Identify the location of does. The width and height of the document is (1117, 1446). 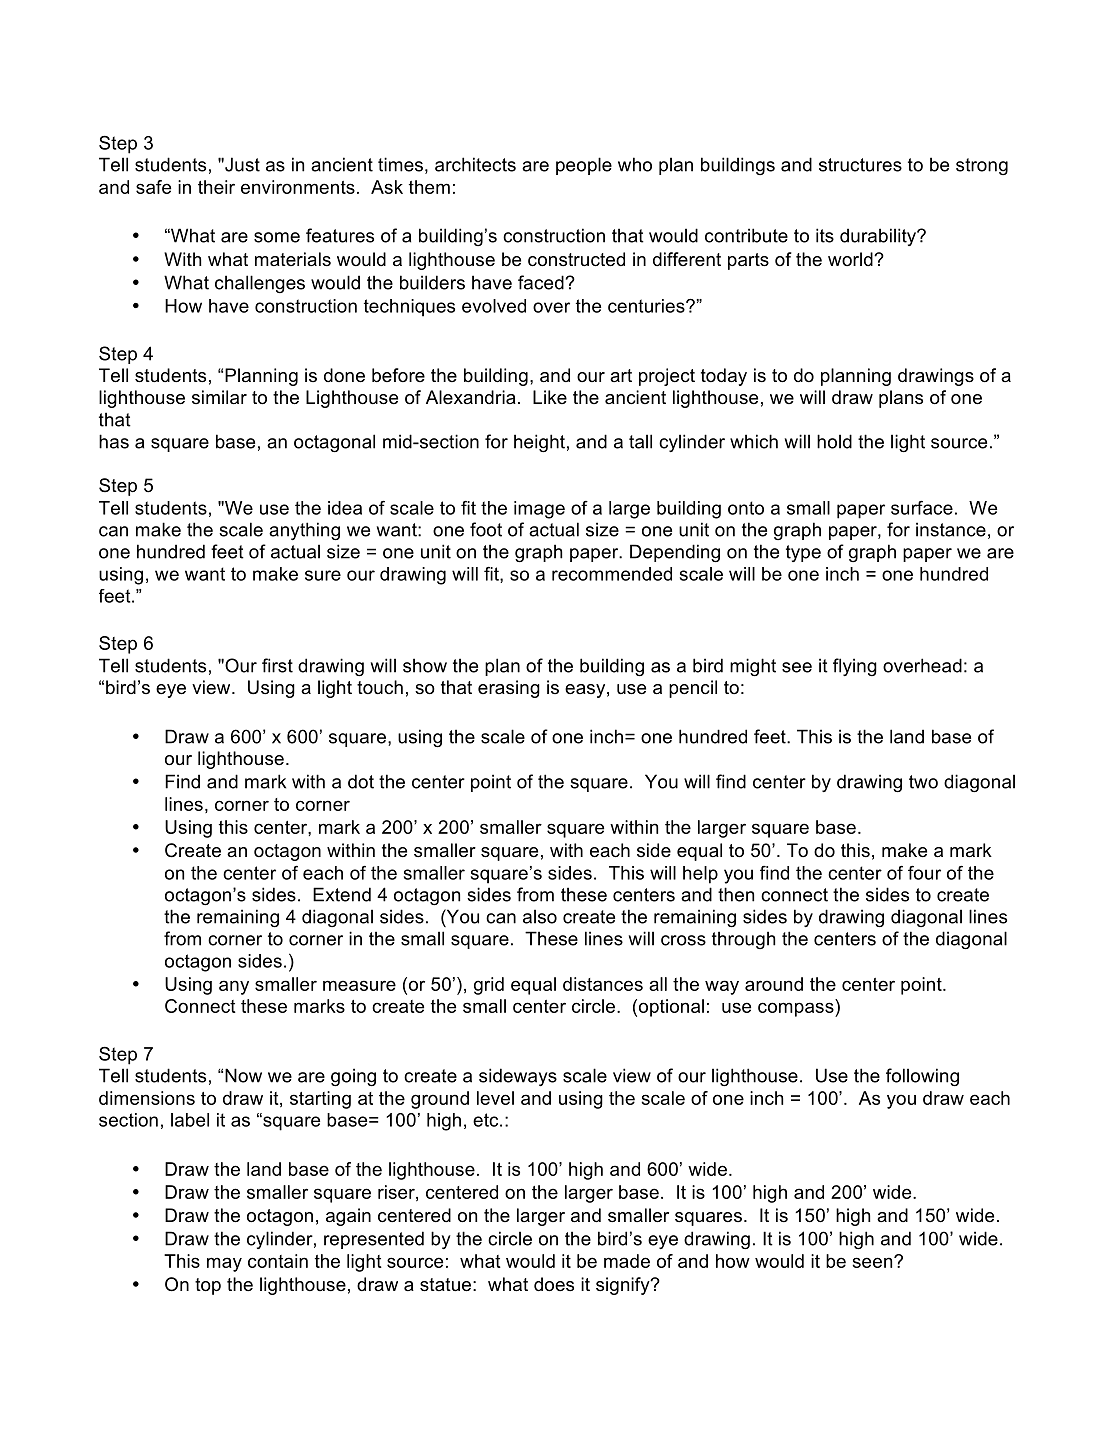
(554, 1284).
